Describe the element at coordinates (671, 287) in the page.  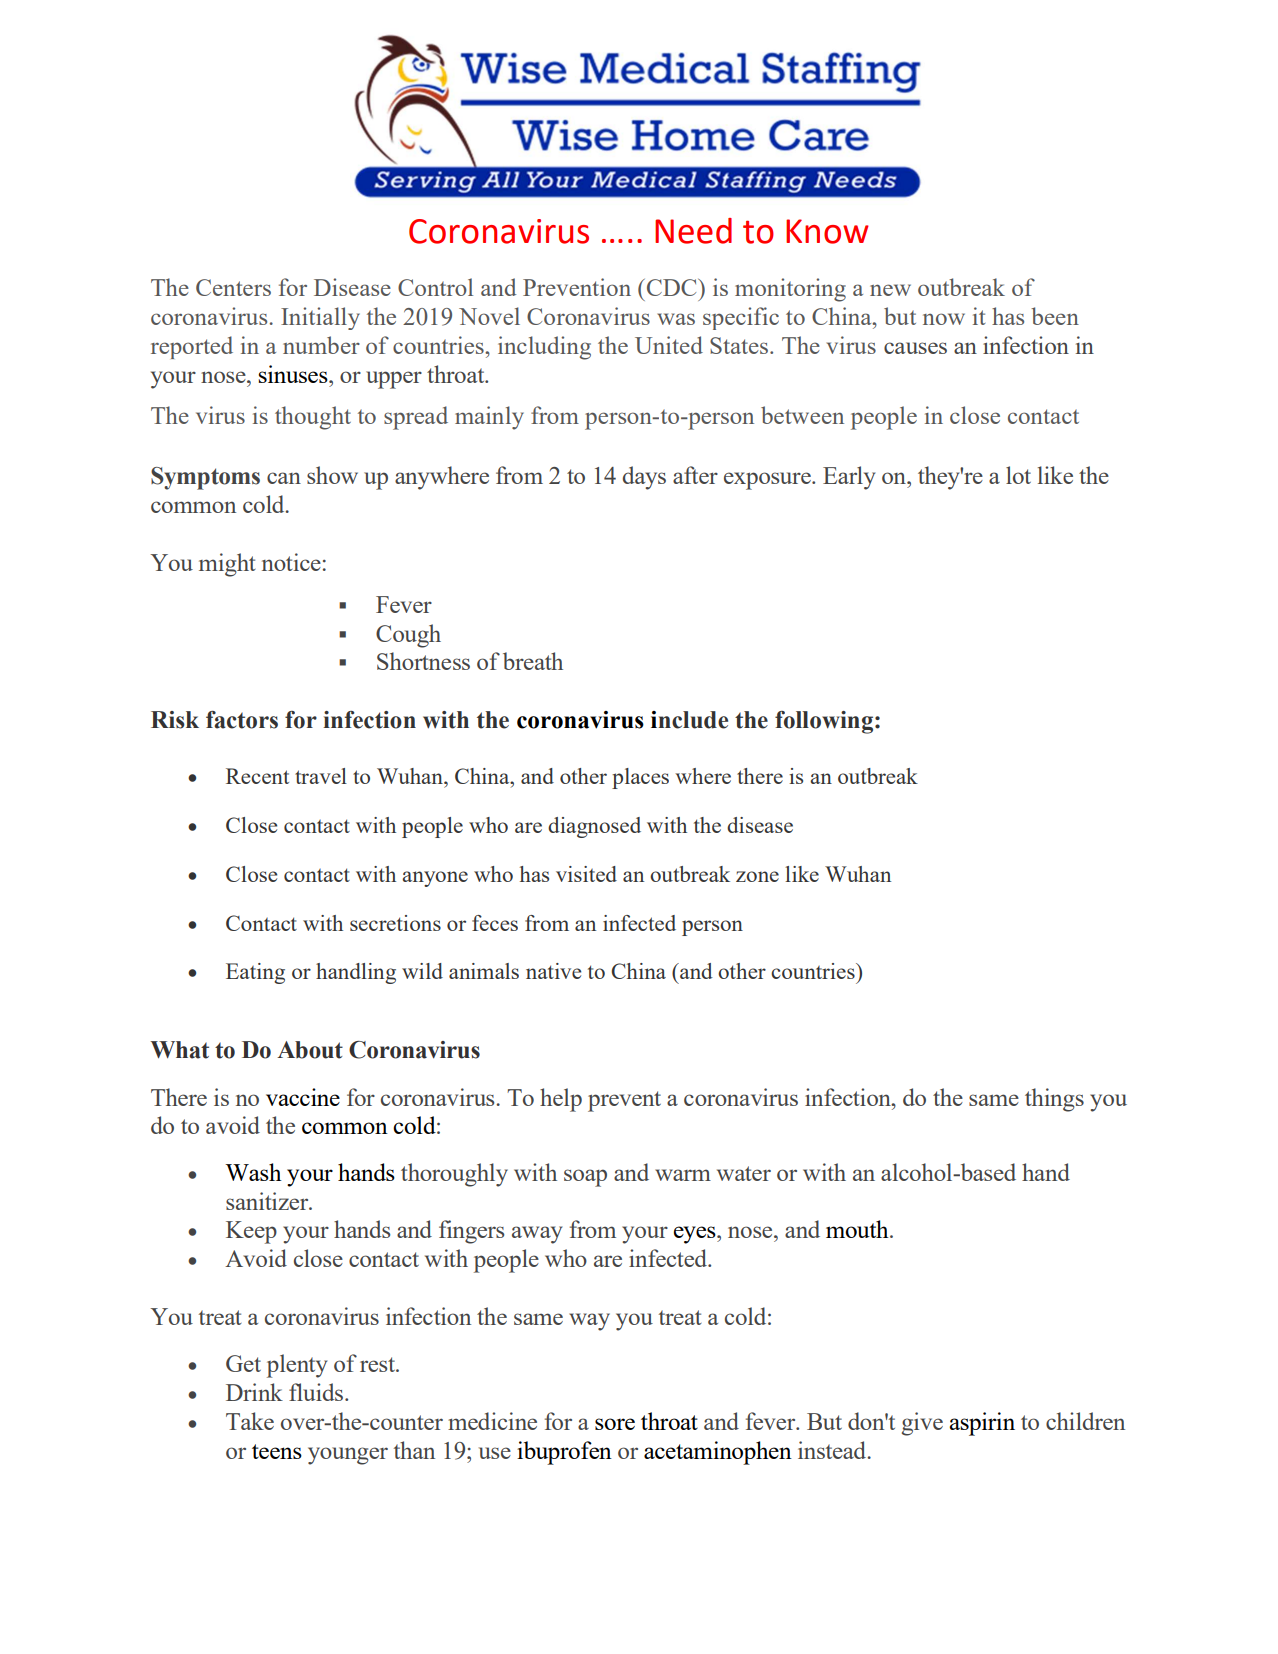
I see `CDC` at that location.
